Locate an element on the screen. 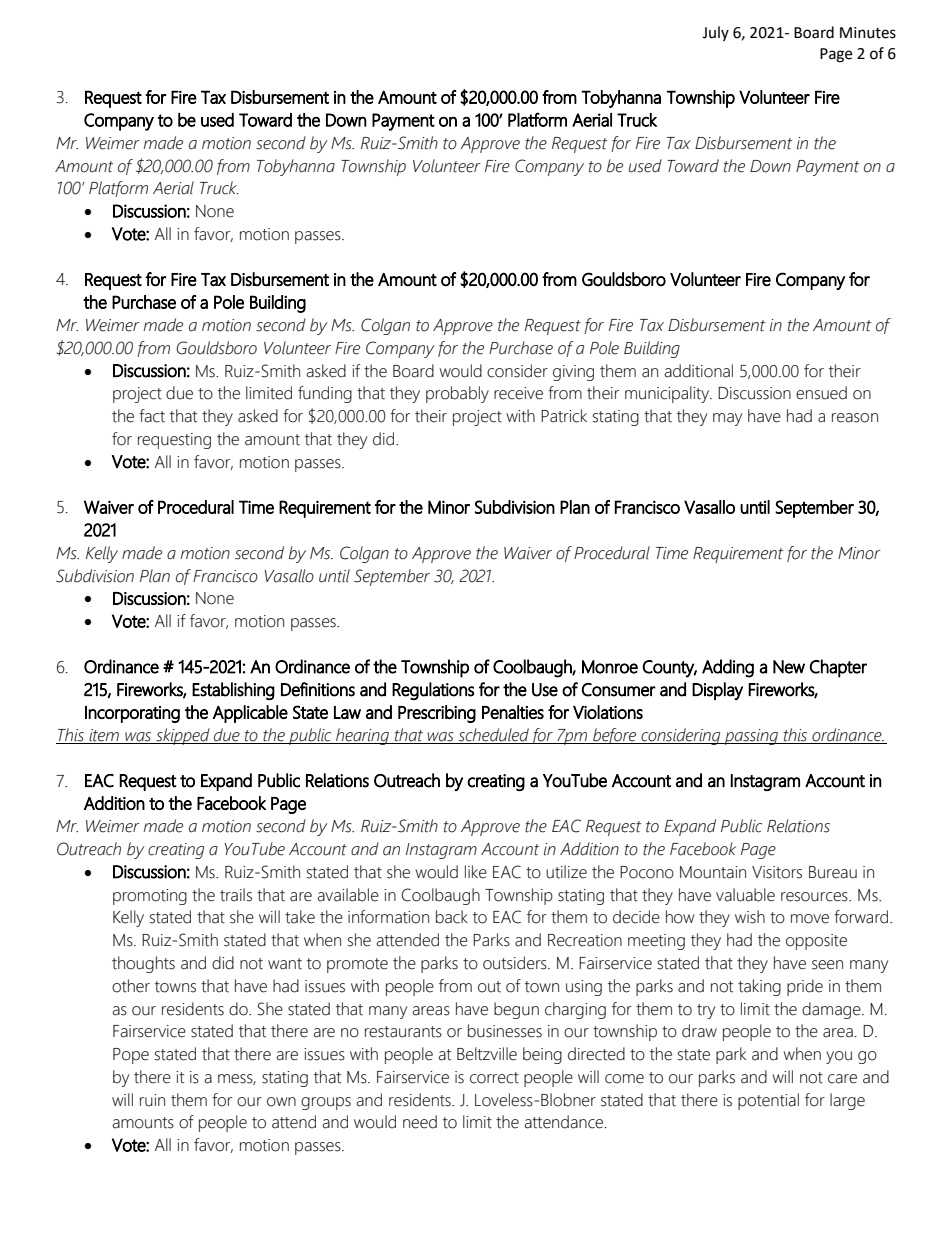 This screenshot has width=952, height=1233. receive is located at coordinates (518, 393).
